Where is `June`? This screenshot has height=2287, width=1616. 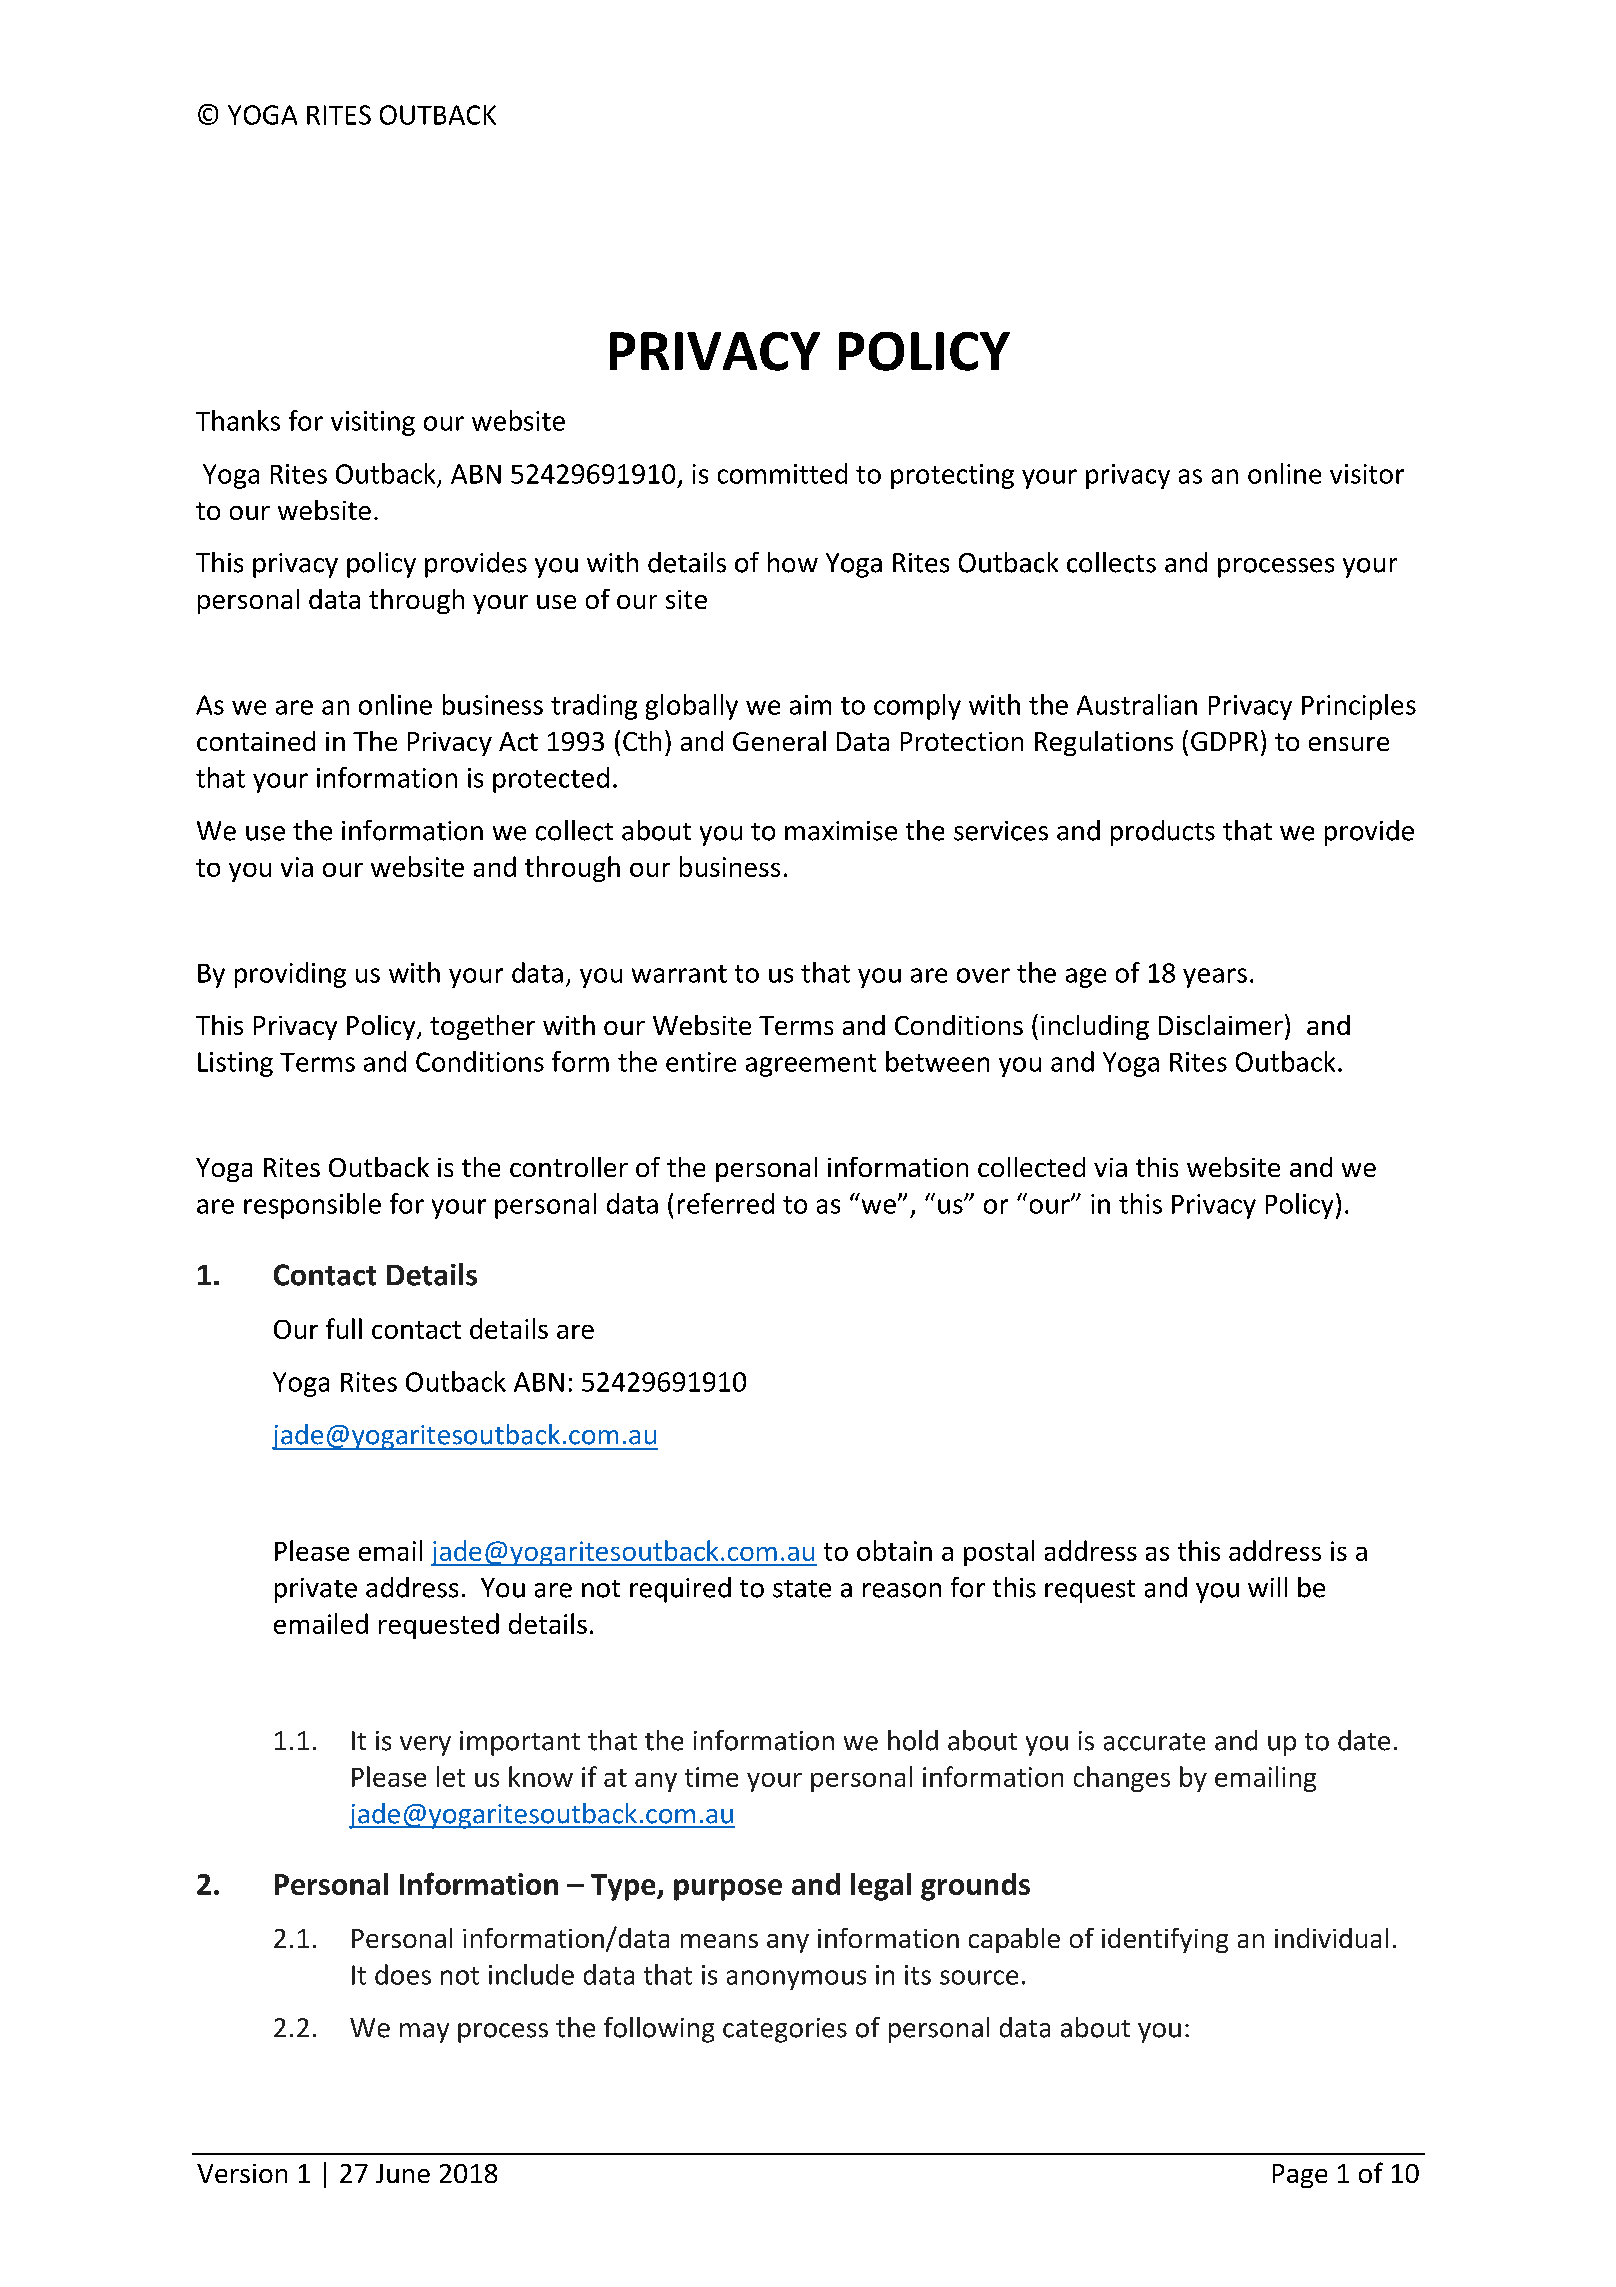 June is located at coordinates (403, 2173).
